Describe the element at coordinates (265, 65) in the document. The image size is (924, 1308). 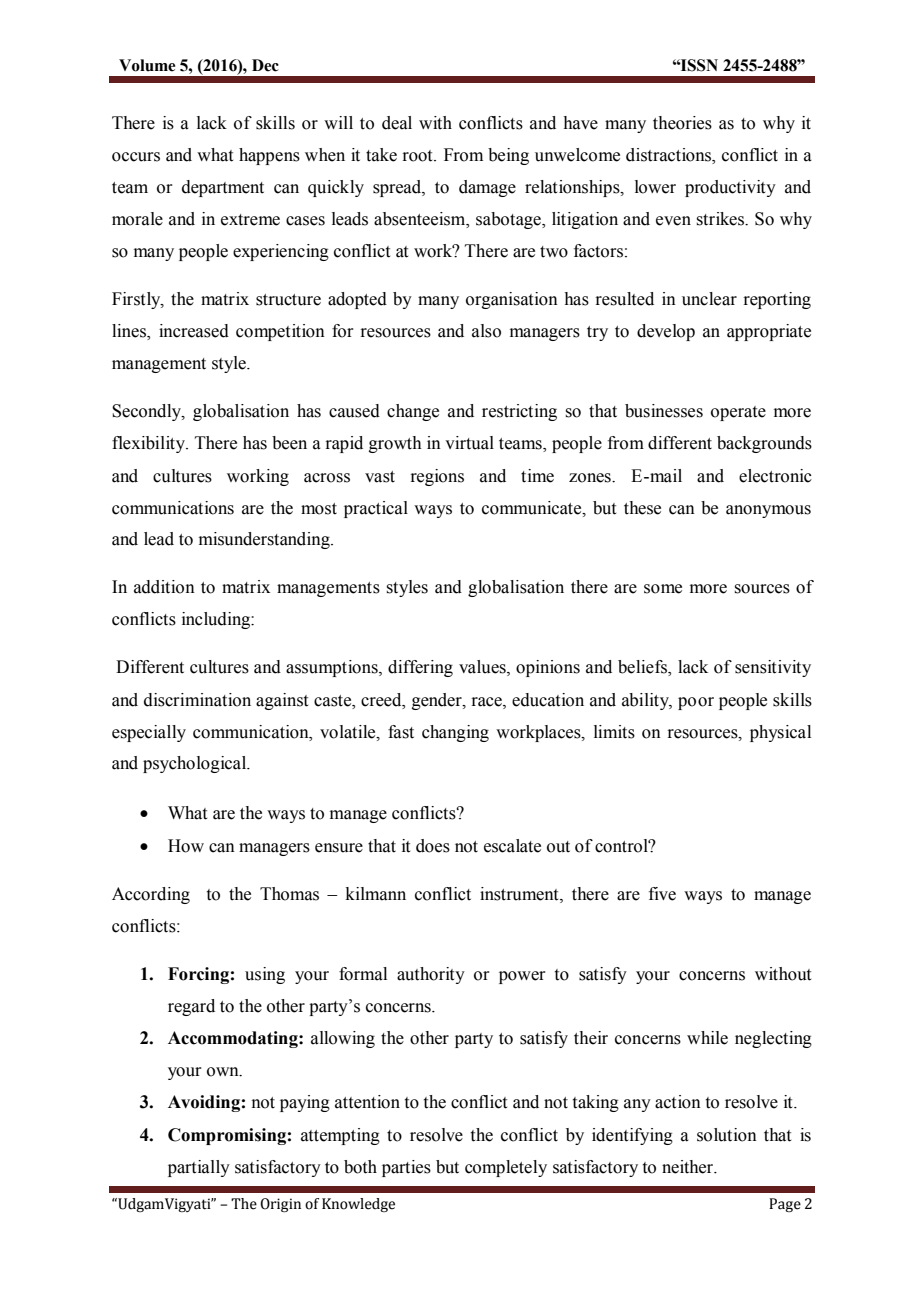
I see `Dec` at that location.
